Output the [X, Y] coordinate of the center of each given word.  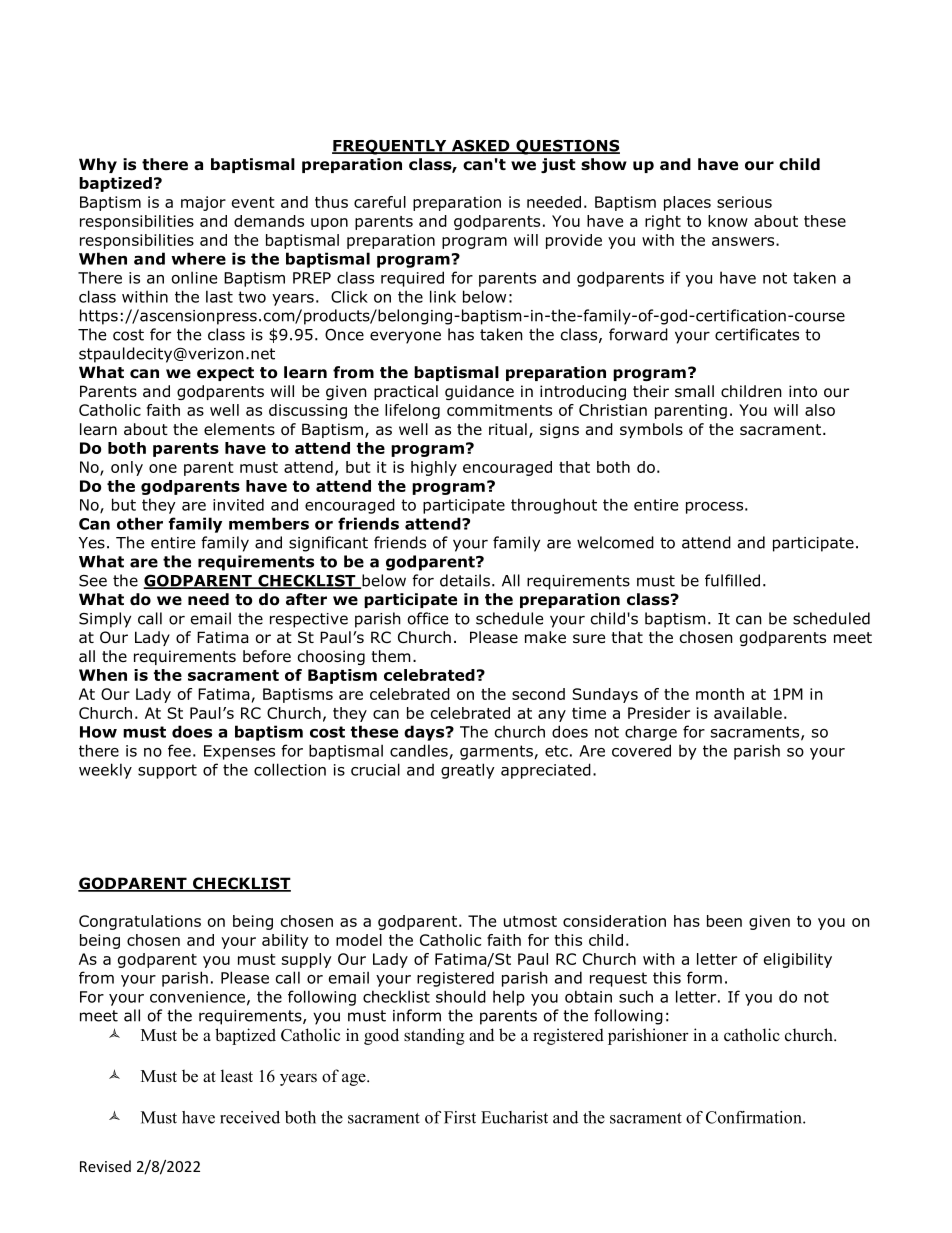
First [460, 1117]
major [203, 203]
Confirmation [755, 1117]
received [250, 1117]
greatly [468, 771]
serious [744, 202]
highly [434, 468]
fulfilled [732, 580]
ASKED [481, 147]
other [140, 523]
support [167, 771]
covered [641, 750]
